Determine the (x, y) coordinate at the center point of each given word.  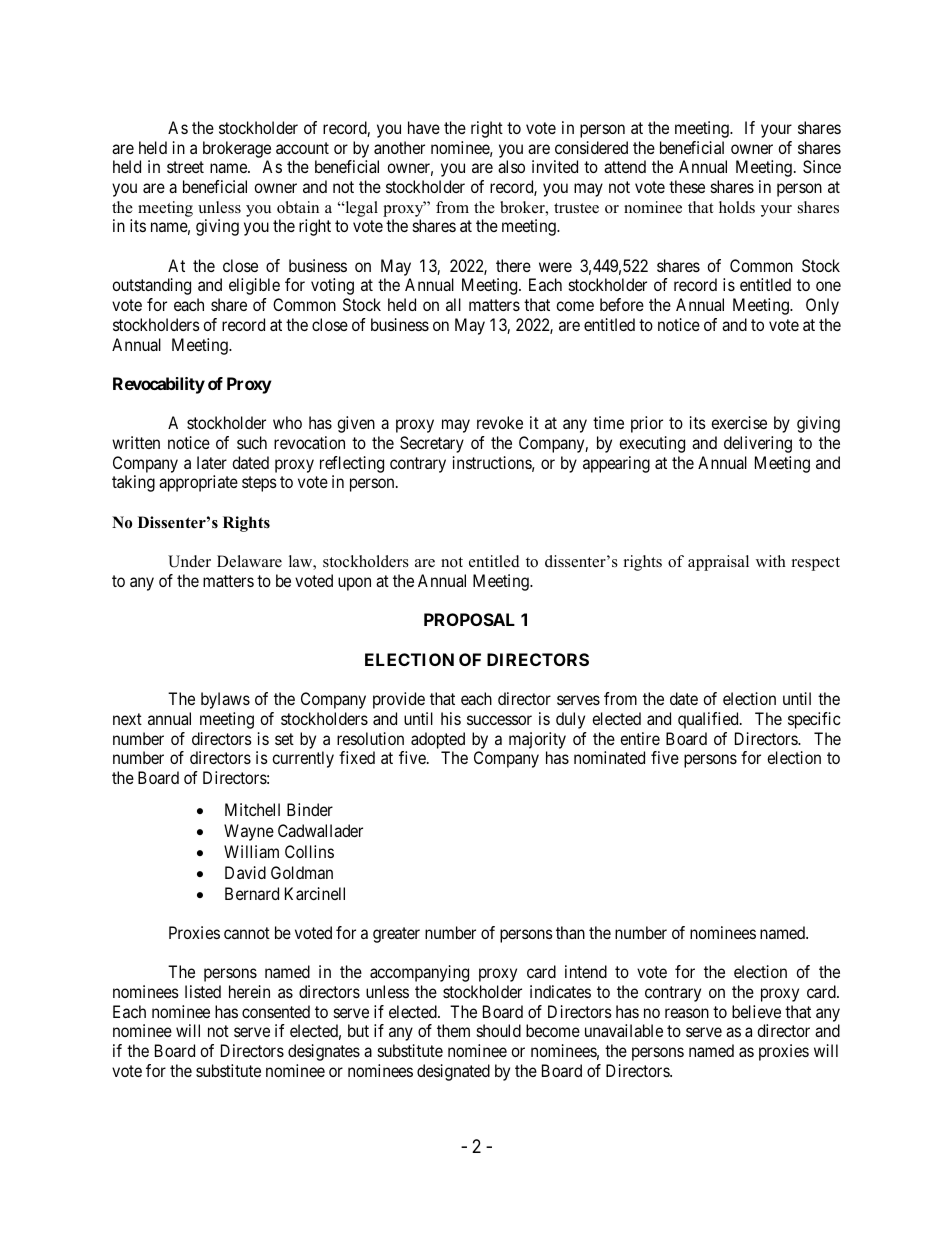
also (511, 166)
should (499, 1030)
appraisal (718, 563)
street (185, 167)
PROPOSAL (469, 619)
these (687, 186)
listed (203, 991)
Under (189, 561)
